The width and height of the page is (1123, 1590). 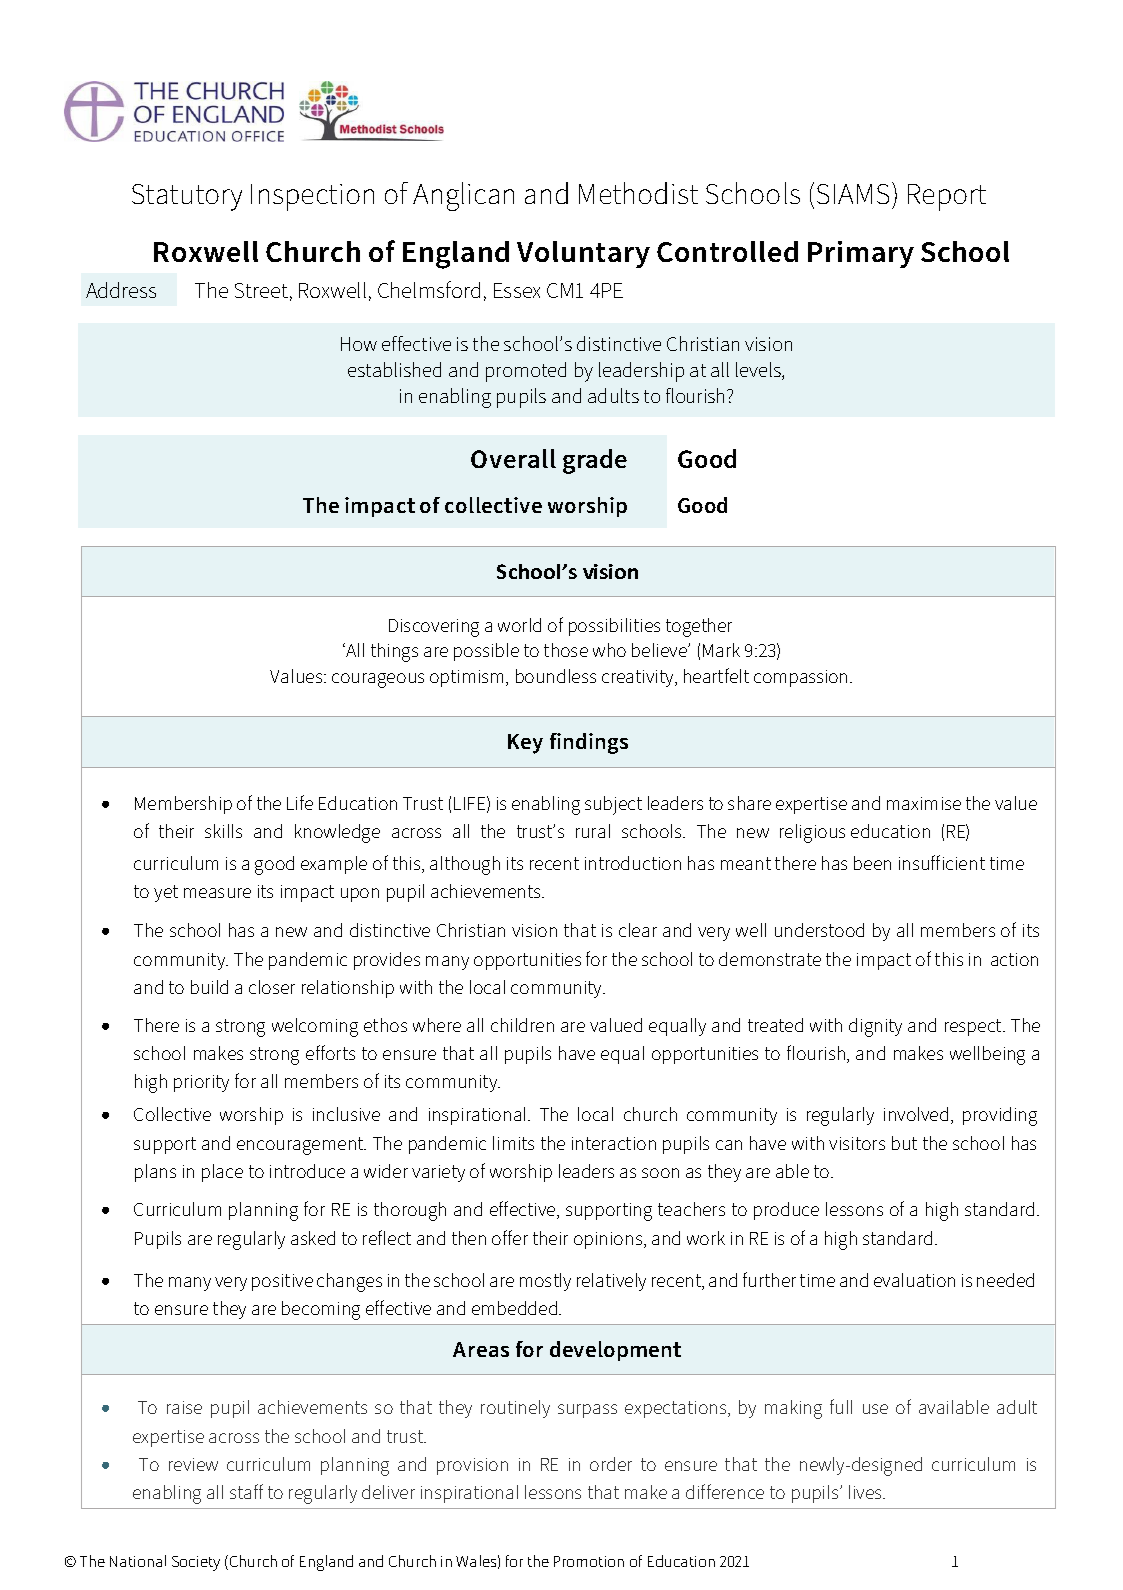 What do you see at coordinates (800, 678) in the page?
I see `compassion` at bounding box center [800, 678].
